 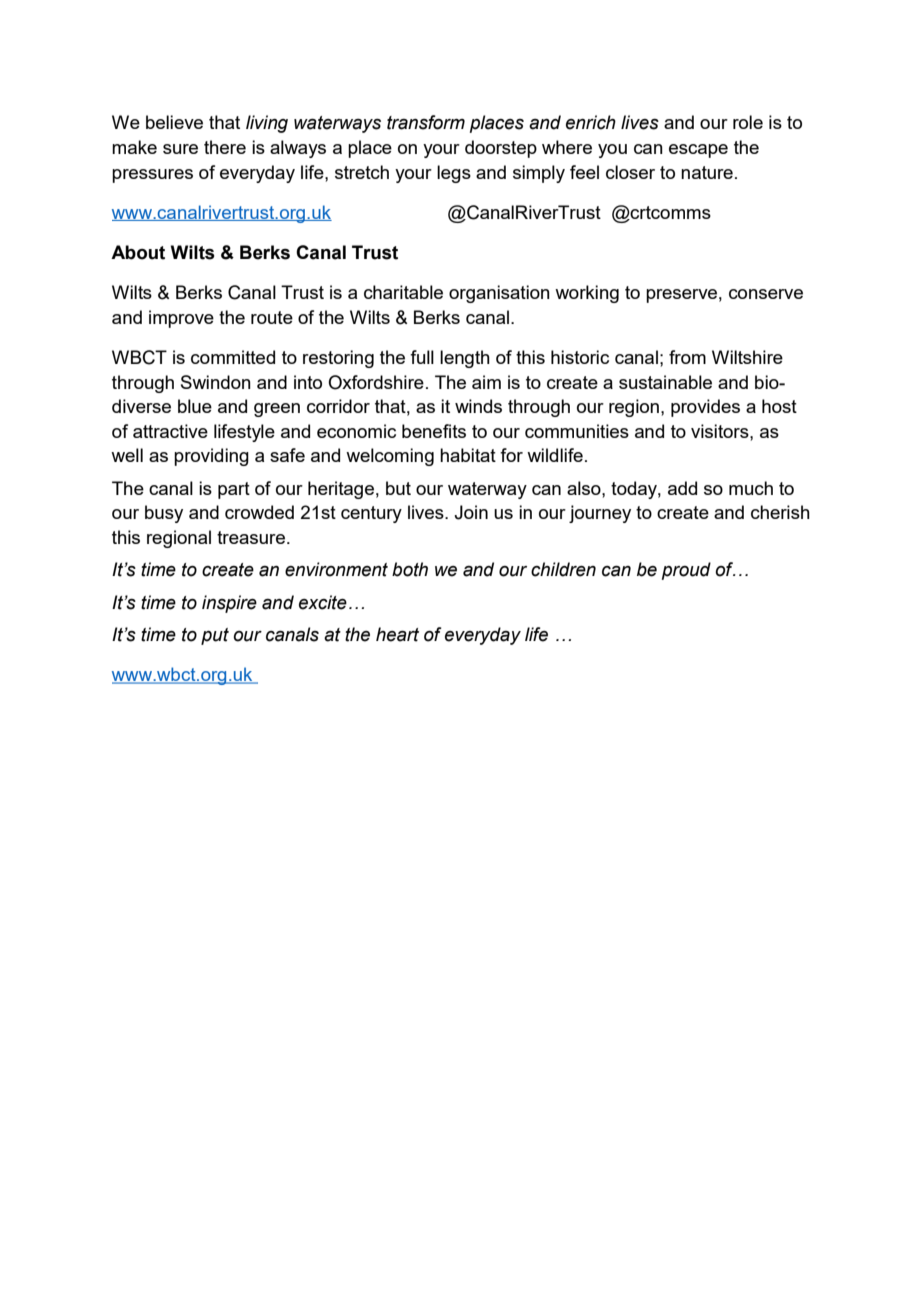 What do you see at coordinates (499, 294) in the document?
I see `organisation` at bounding box center [499, 294].
